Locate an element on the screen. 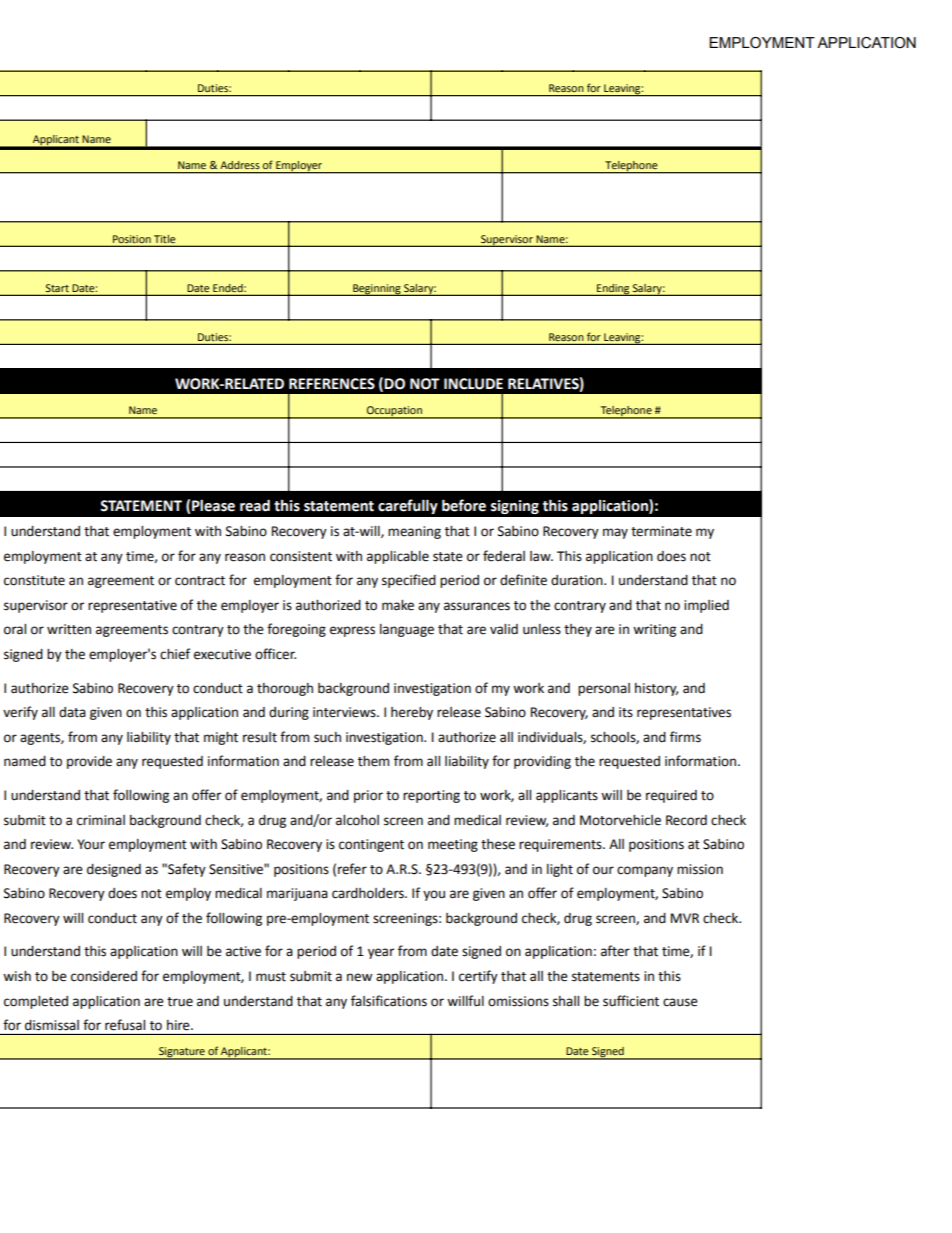 The height and width of the screenshot is (1233, 952). INCLUDE is located at coordinates (473, 384).
